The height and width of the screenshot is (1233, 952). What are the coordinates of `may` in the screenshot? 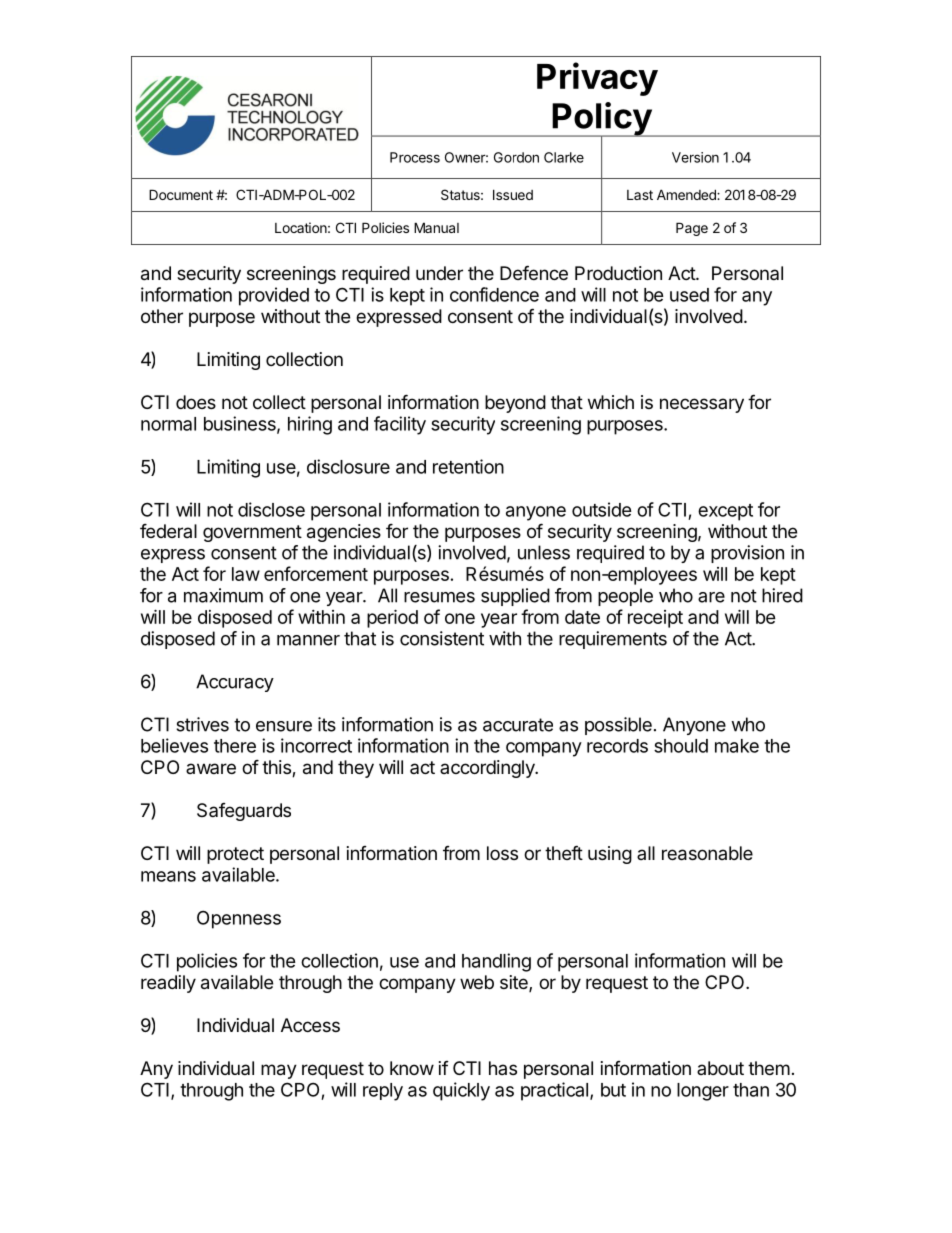 It's located at (279, 1071).
